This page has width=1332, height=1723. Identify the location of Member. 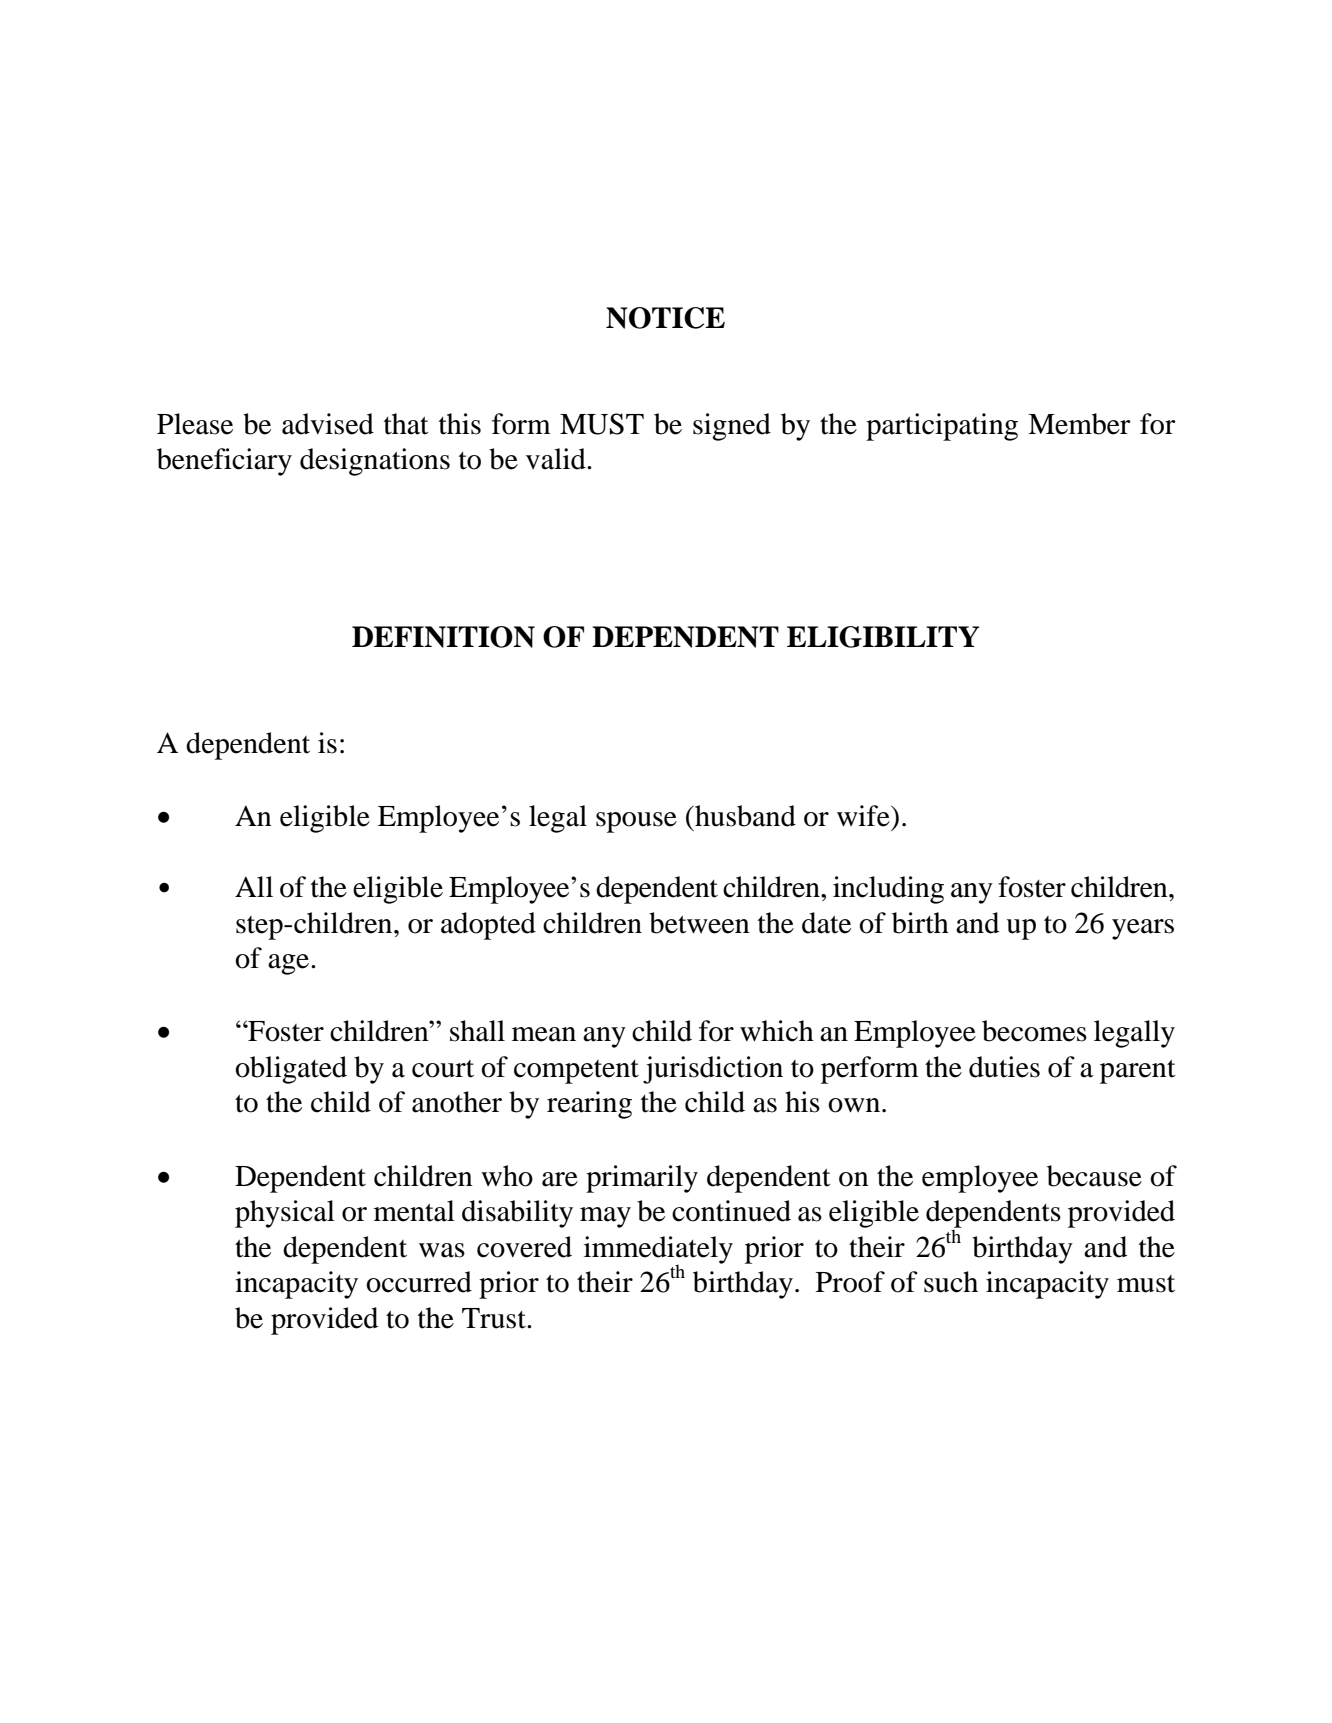
(1079, 424).
